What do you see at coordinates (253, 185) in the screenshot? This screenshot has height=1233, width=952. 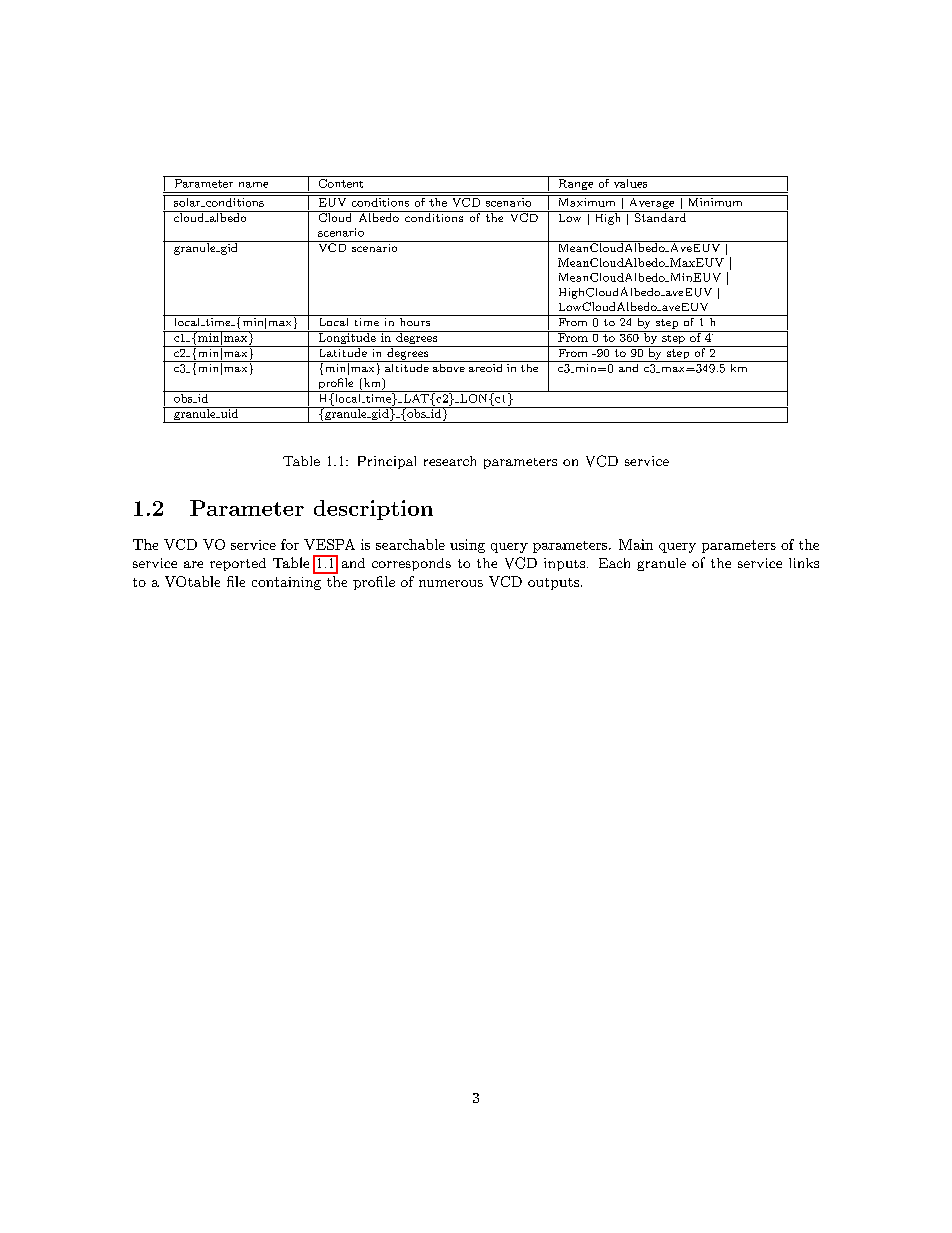 I see `name` at bounding box center [253, 185].
